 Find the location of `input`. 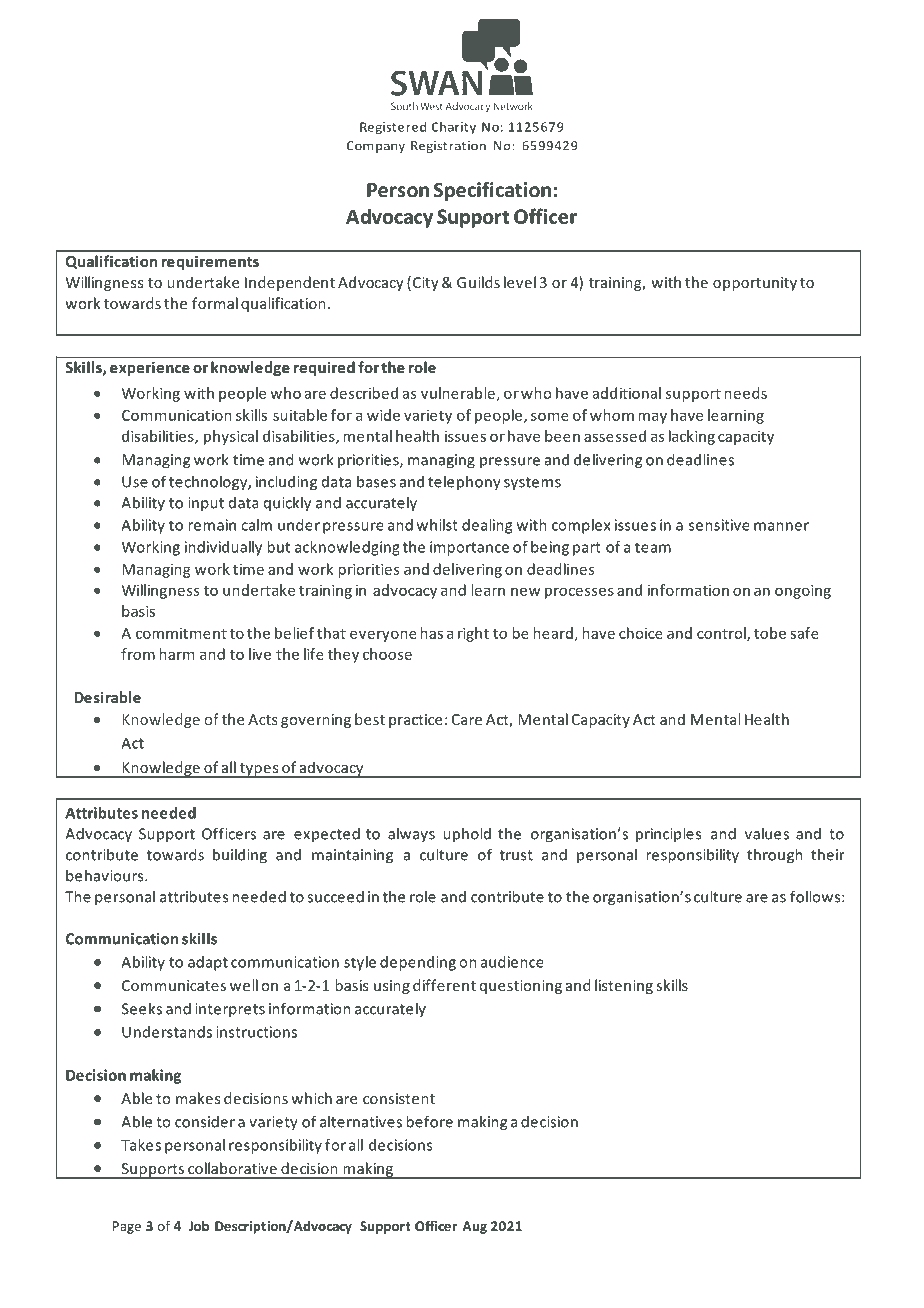

input is located at coordinates (206, 504).
